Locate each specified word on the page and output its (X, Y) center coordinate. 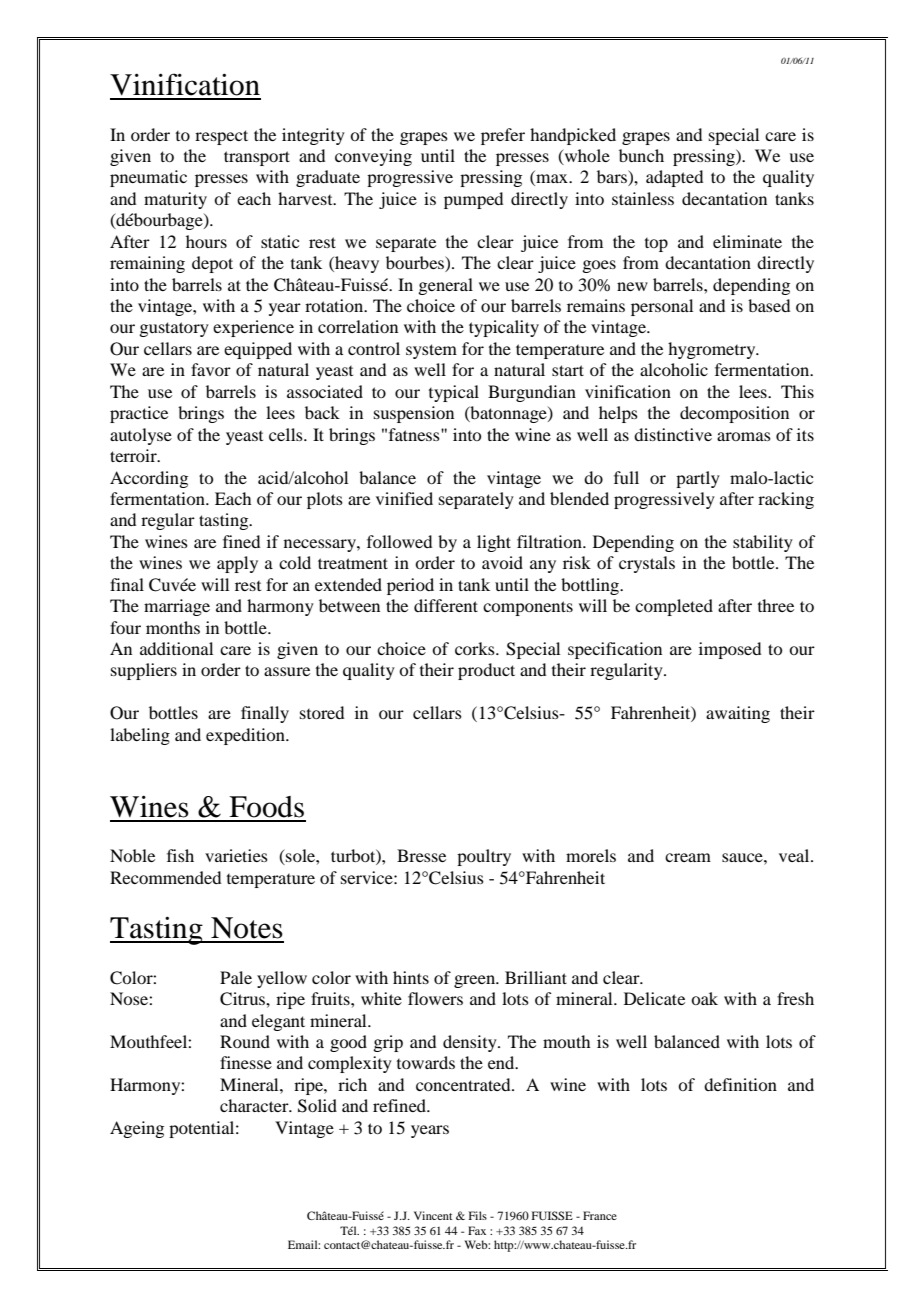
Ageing (137, 1129)
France (600, 1215)
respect (221, 137)
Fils (478, 1215)
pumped (473, 200)
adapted (674, 178)
